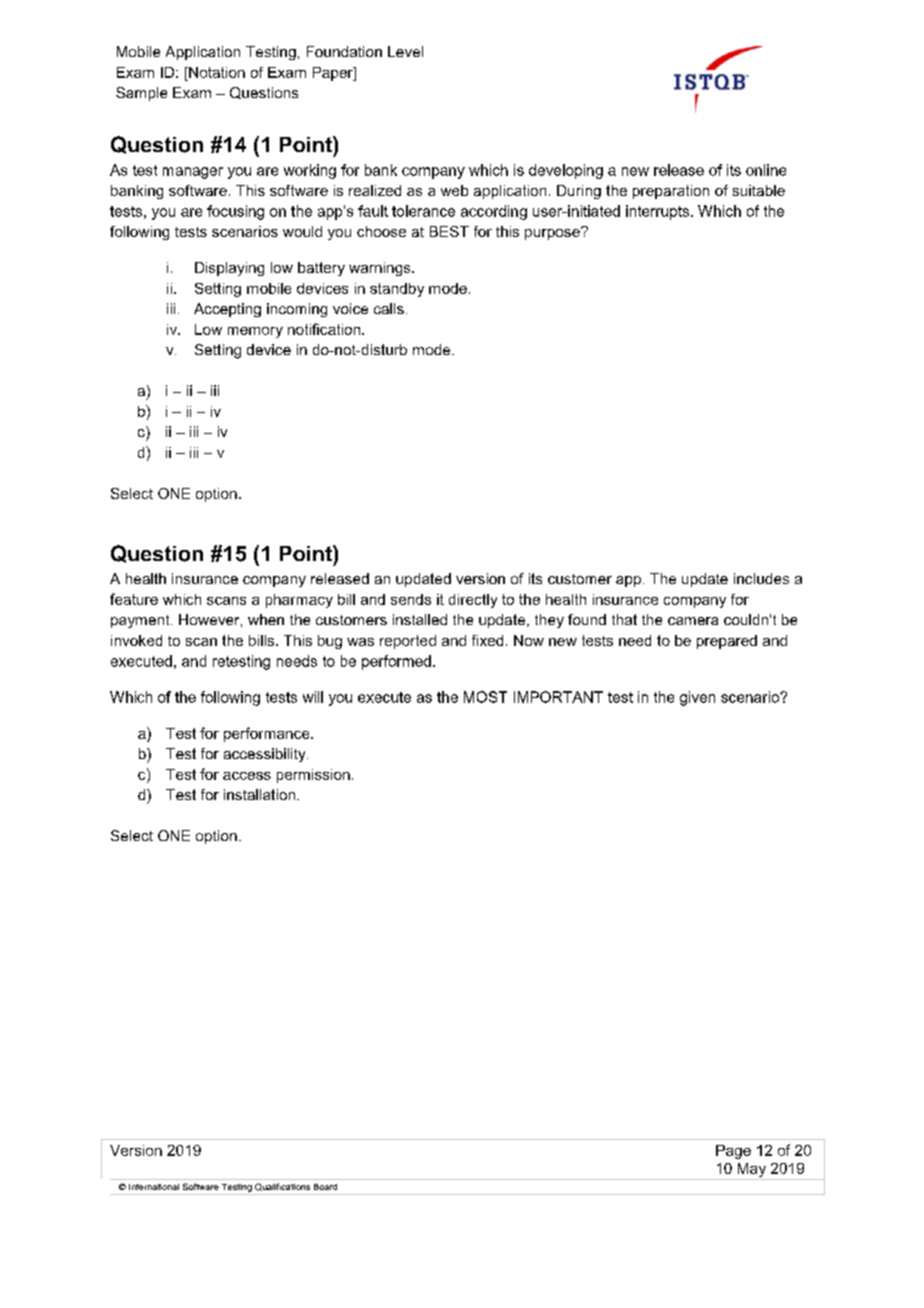 This screenshot has height=1308, width=924. What do you see at coordinates (671, 192) in the screenshot?
I see `preparation` at bounding box center [671, 192].
